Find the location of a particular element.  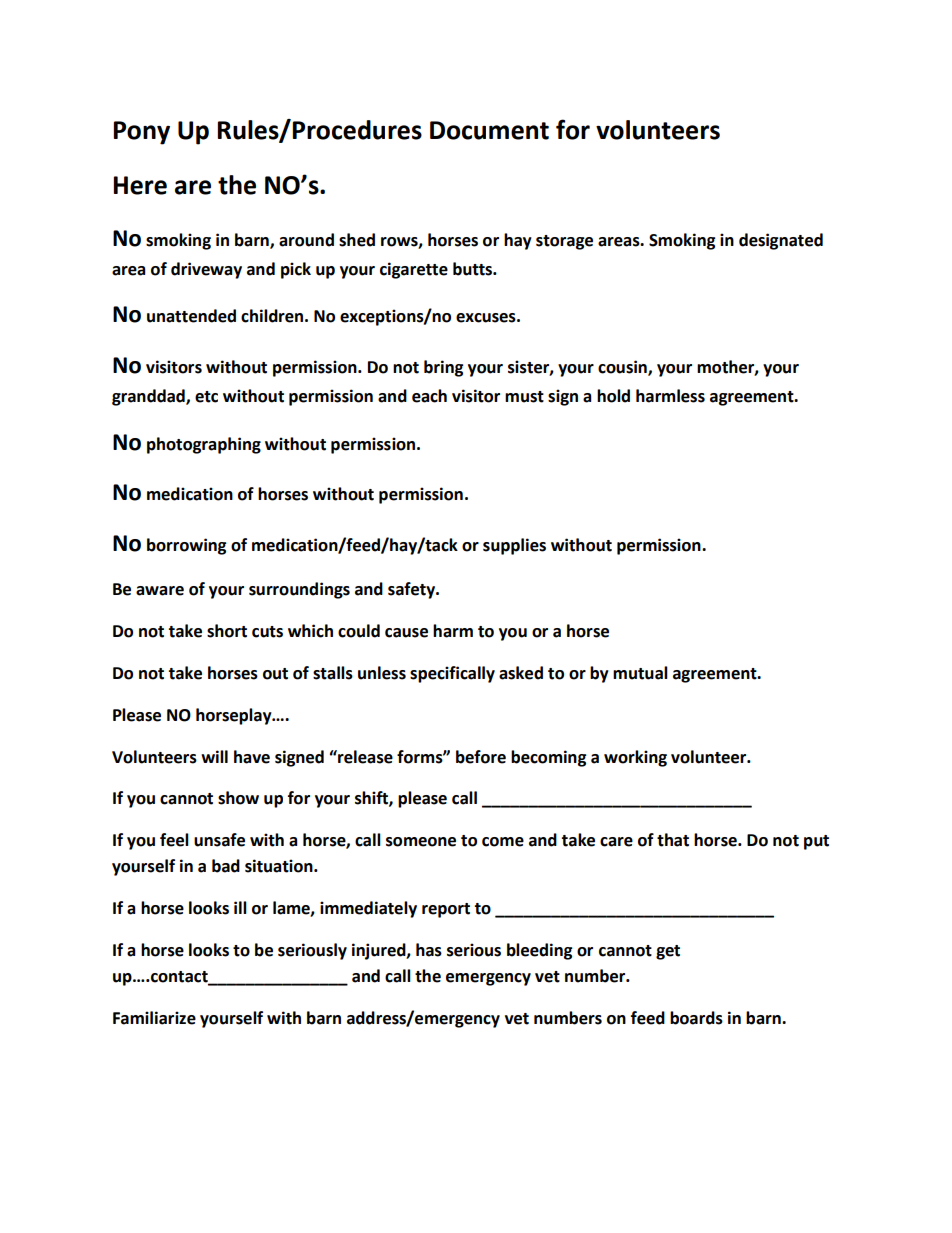

Pony is located at coordinates (141, 133).
